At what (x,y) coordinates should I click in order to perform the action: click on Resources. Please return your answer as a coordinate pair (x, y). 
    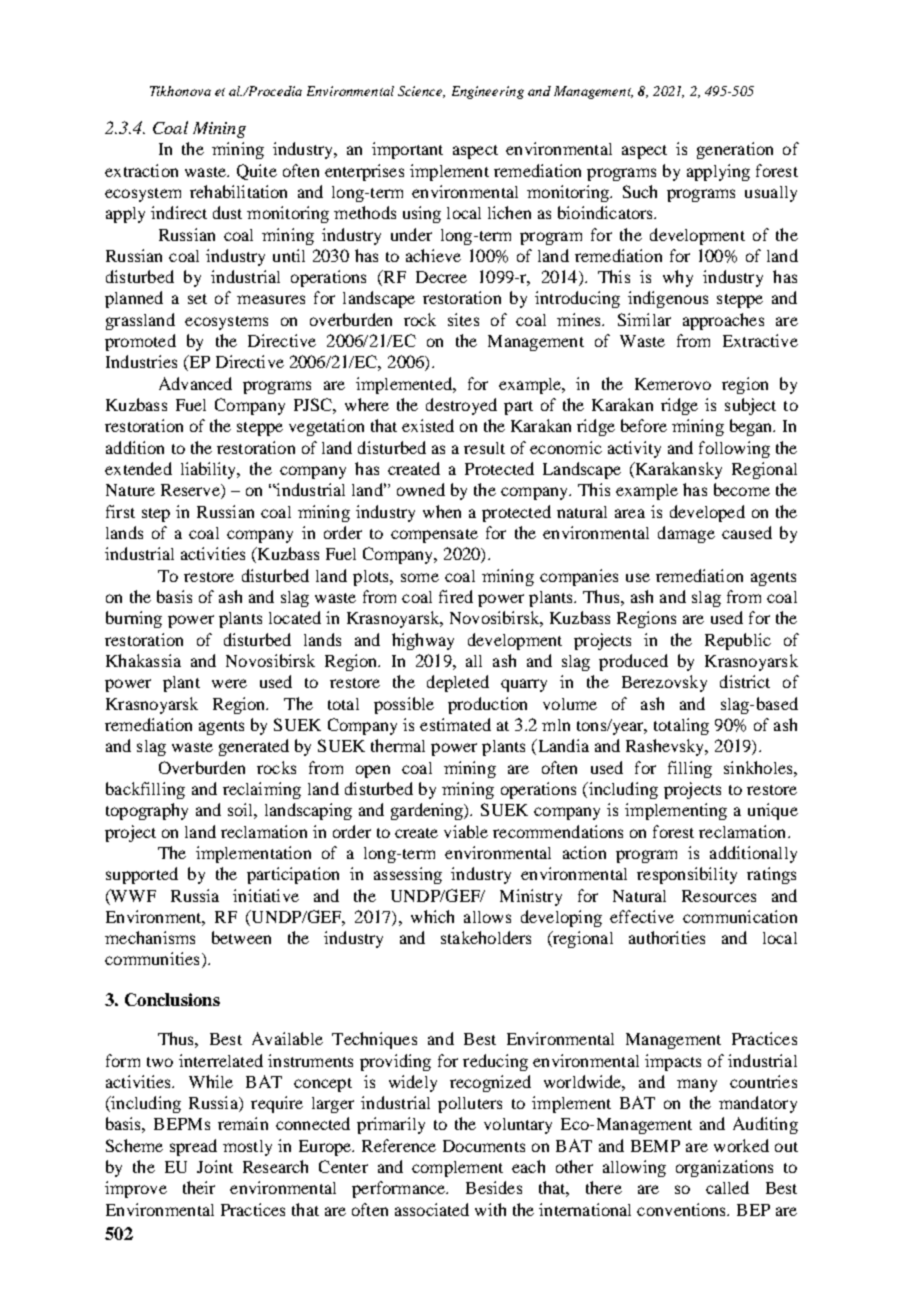
    Looking at the image, I should click on (719, 896).
